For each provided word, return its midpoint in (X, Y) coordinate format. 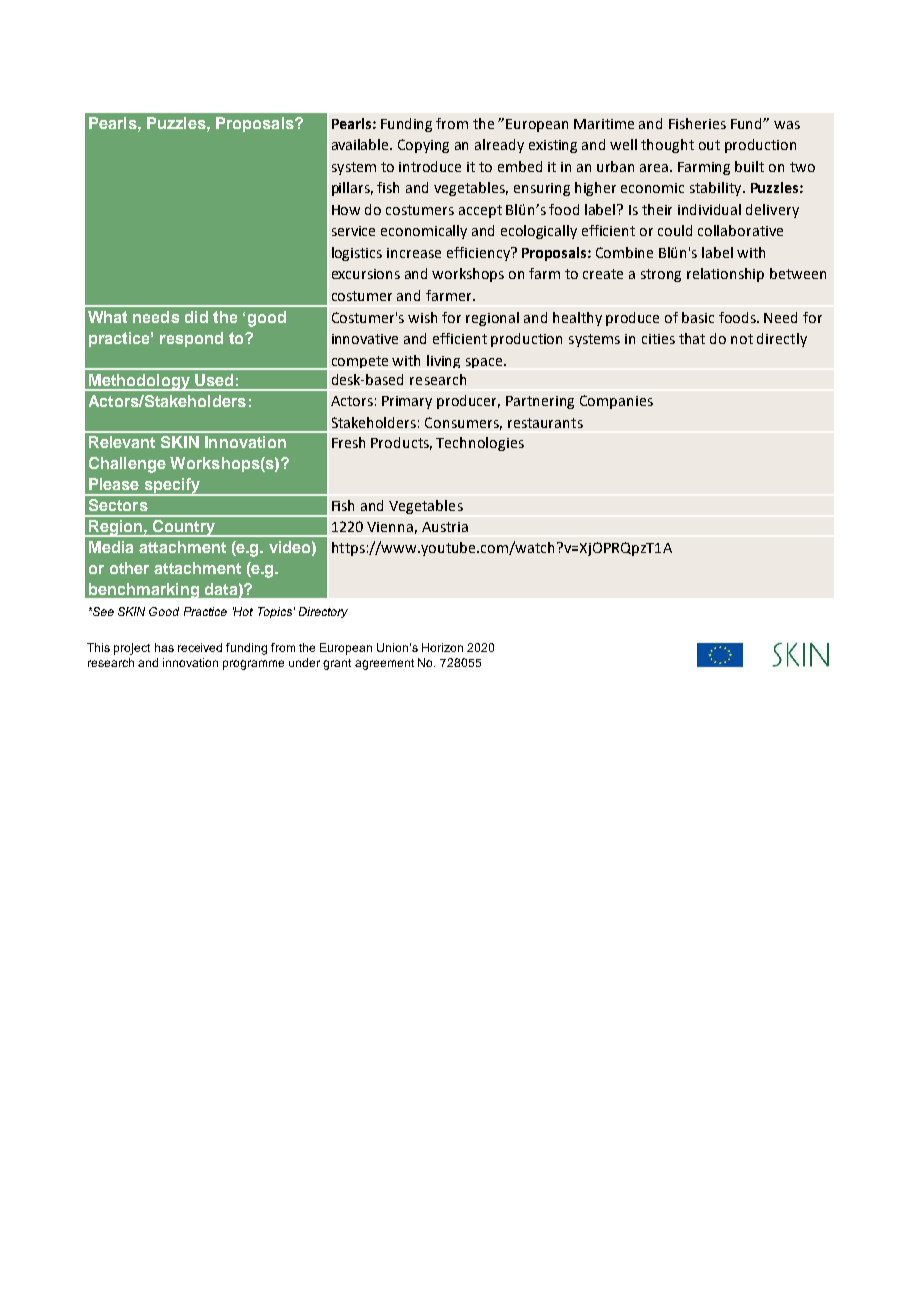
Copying (423, 146)
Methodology (139, 382)
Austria (445, 527)
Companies (616, 402)
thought (667, 146)
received (200, 647)
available (361, 144)
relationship (725, 275)
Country (183, 528)
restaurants (545, 423)
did (196, 317)
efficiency (479, 254)
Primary (407, 402)
